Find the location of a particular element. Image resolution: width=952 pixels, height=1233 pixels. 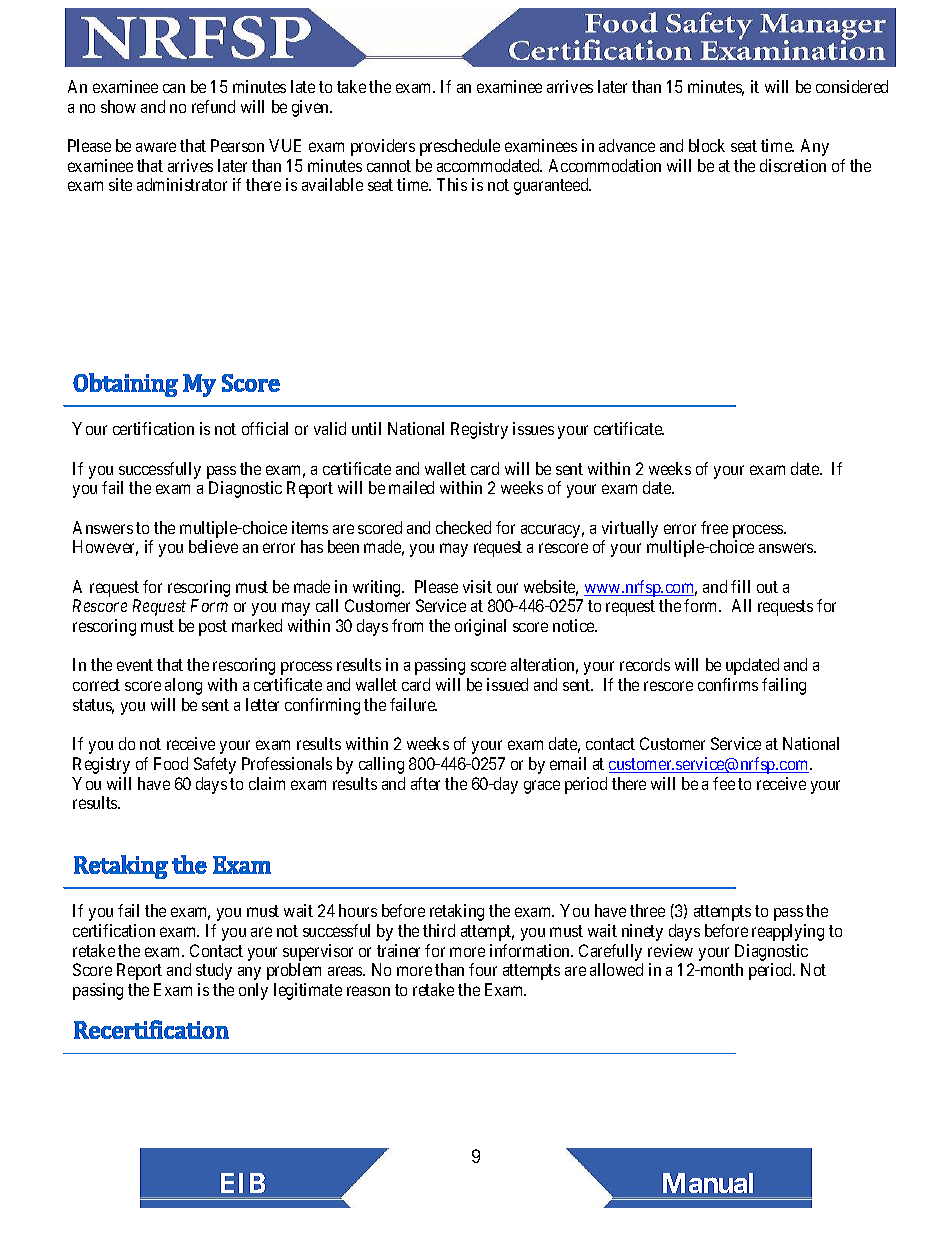

This is located at coordinates (452, 184).
